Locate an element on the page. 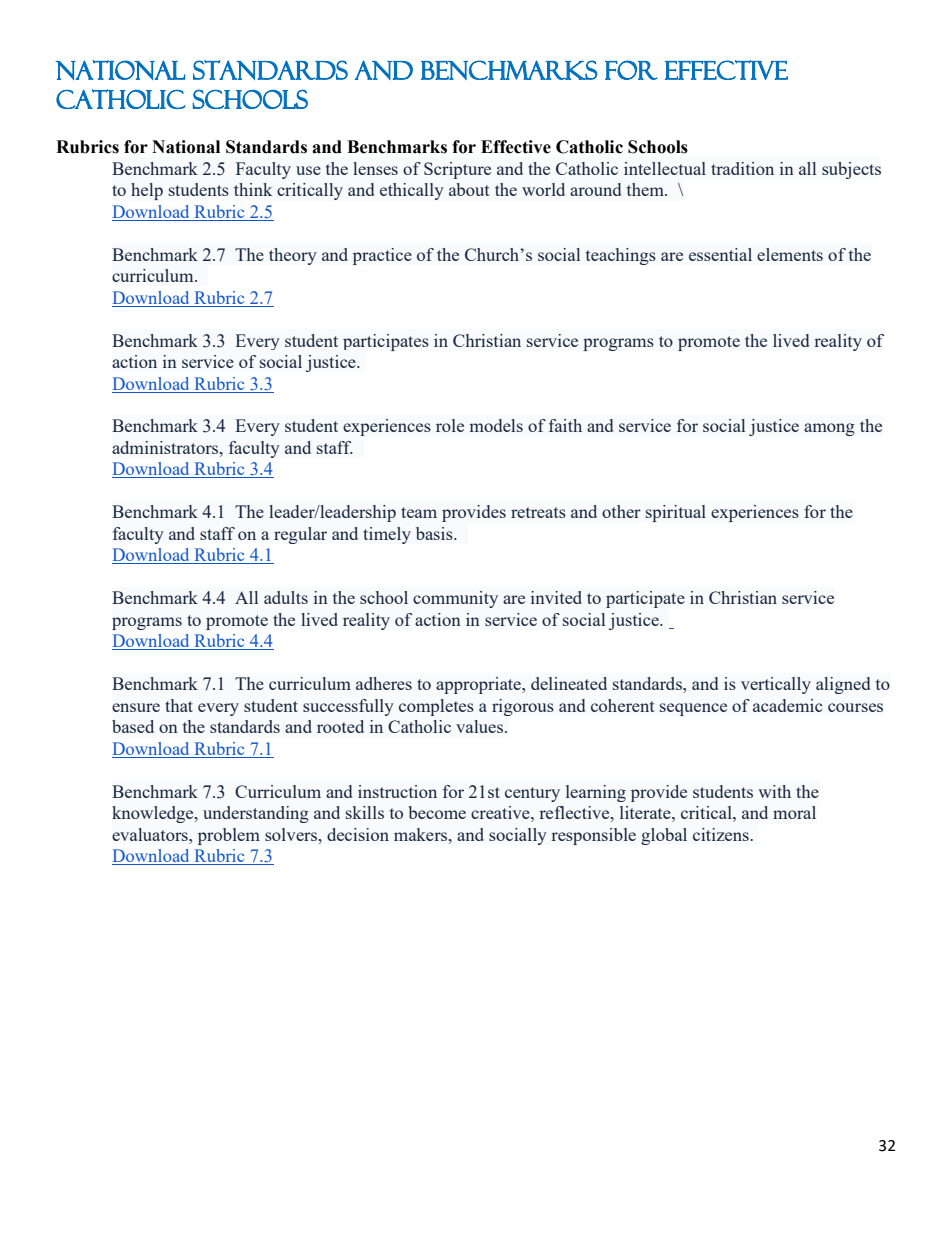 The image size is (952, 1233). among is located at coordinates (829, 429).
